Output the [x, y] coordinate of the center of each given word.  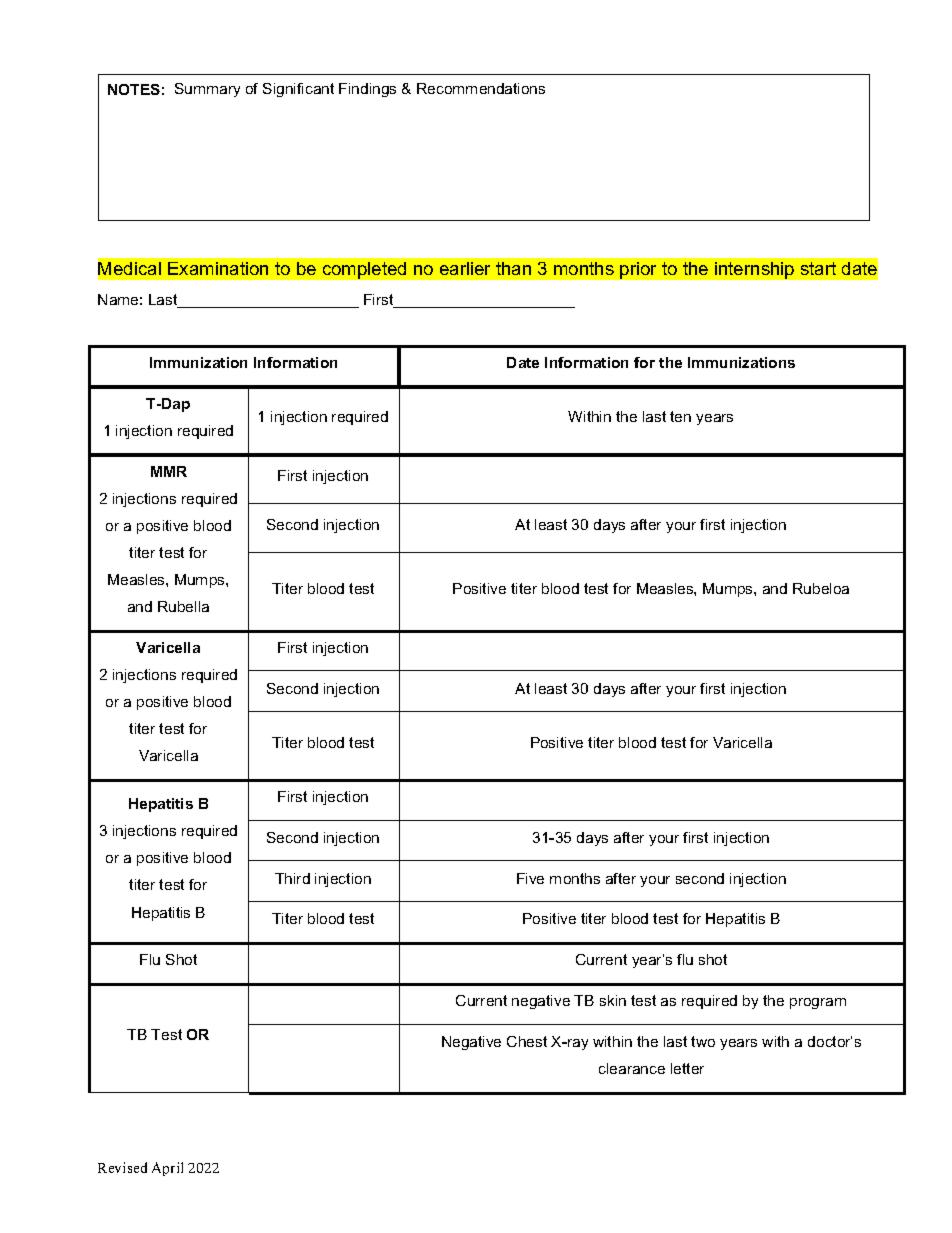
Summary [207, 90]
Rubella [183, 606]
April [167, 1169]
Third [292, 878]
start [818, 268]
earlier [465, 268]
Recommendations [481, 88]
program [818, 1003]
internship [754, 270]
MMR [169, 471]
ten [680, 416]
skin [613, 1000]
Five [530, 878]
